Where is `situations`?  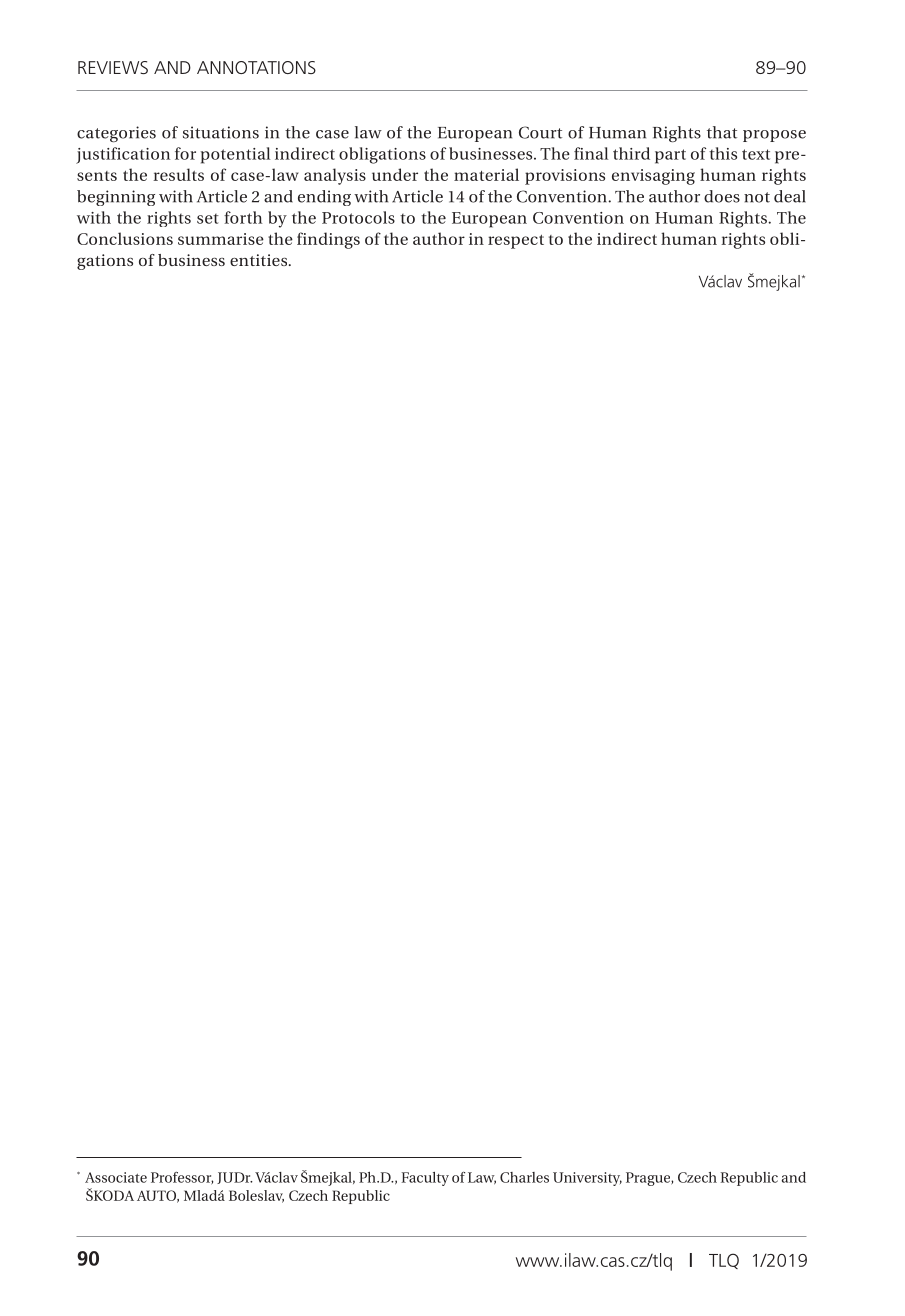 situations is located at coordinates (221, 132).
